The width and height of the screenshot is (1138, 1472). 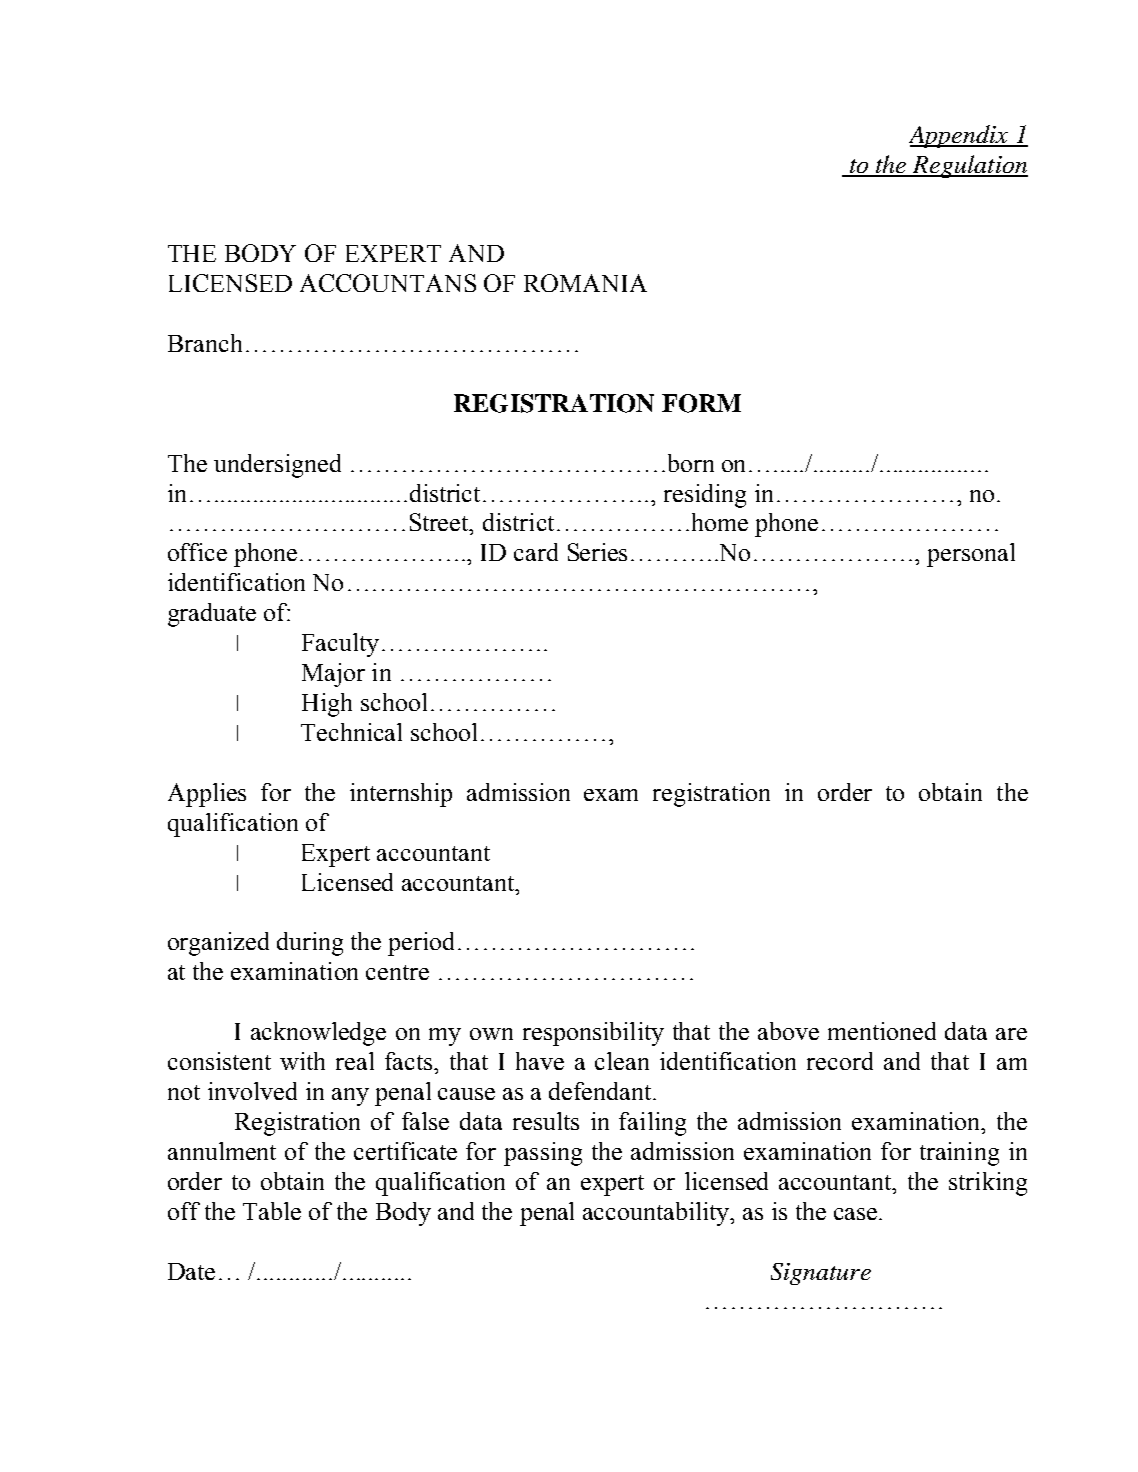 What do you see at coordinates (971, 555) in the screenshot?
I see `personal` at bounding box center [971, 555].
